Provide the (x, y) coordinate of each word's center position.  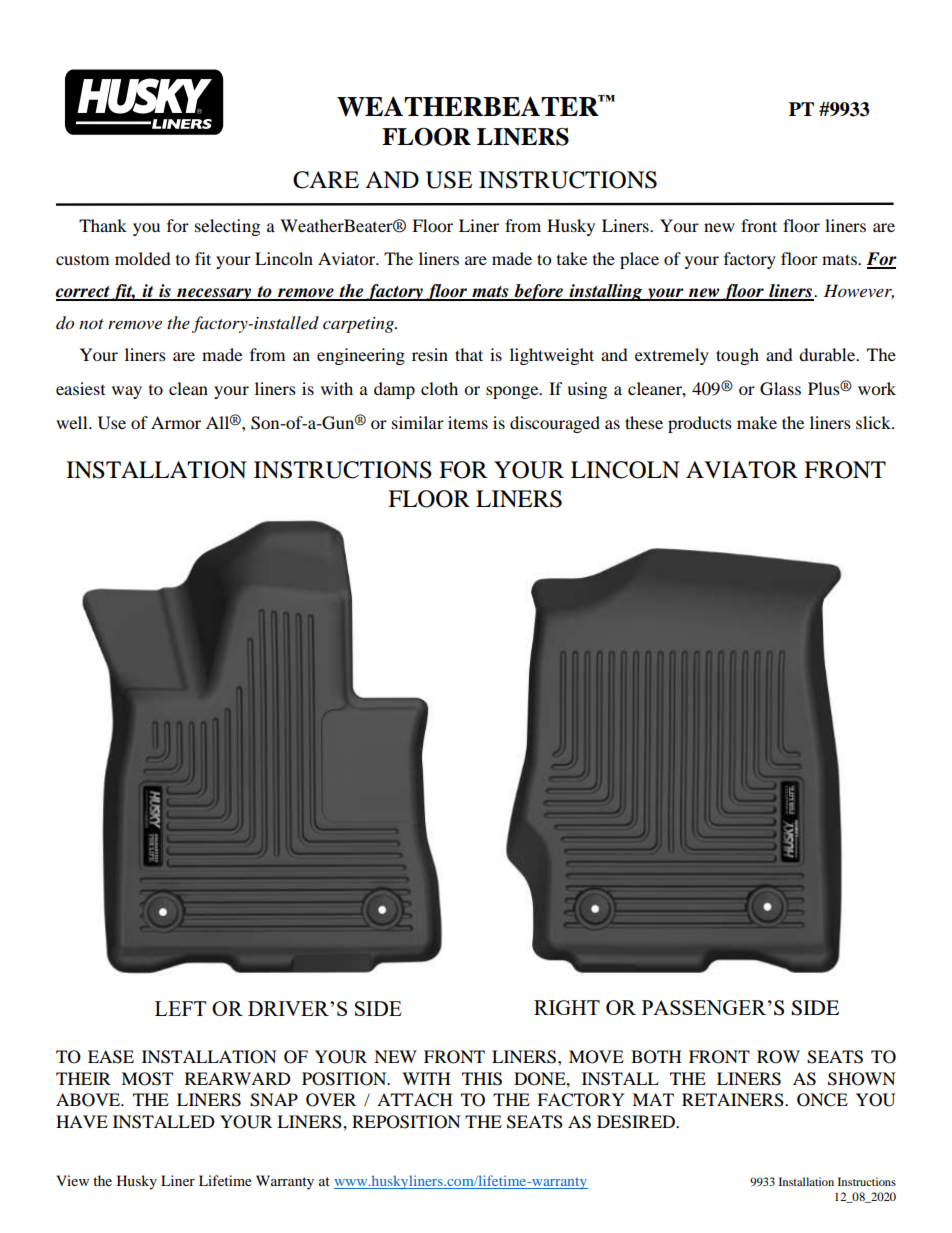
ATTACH (415, 1100)
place (639, 260)
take (572, 258)
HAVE (82, 1121)
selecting (227, 227)
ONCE (822, 1100)
